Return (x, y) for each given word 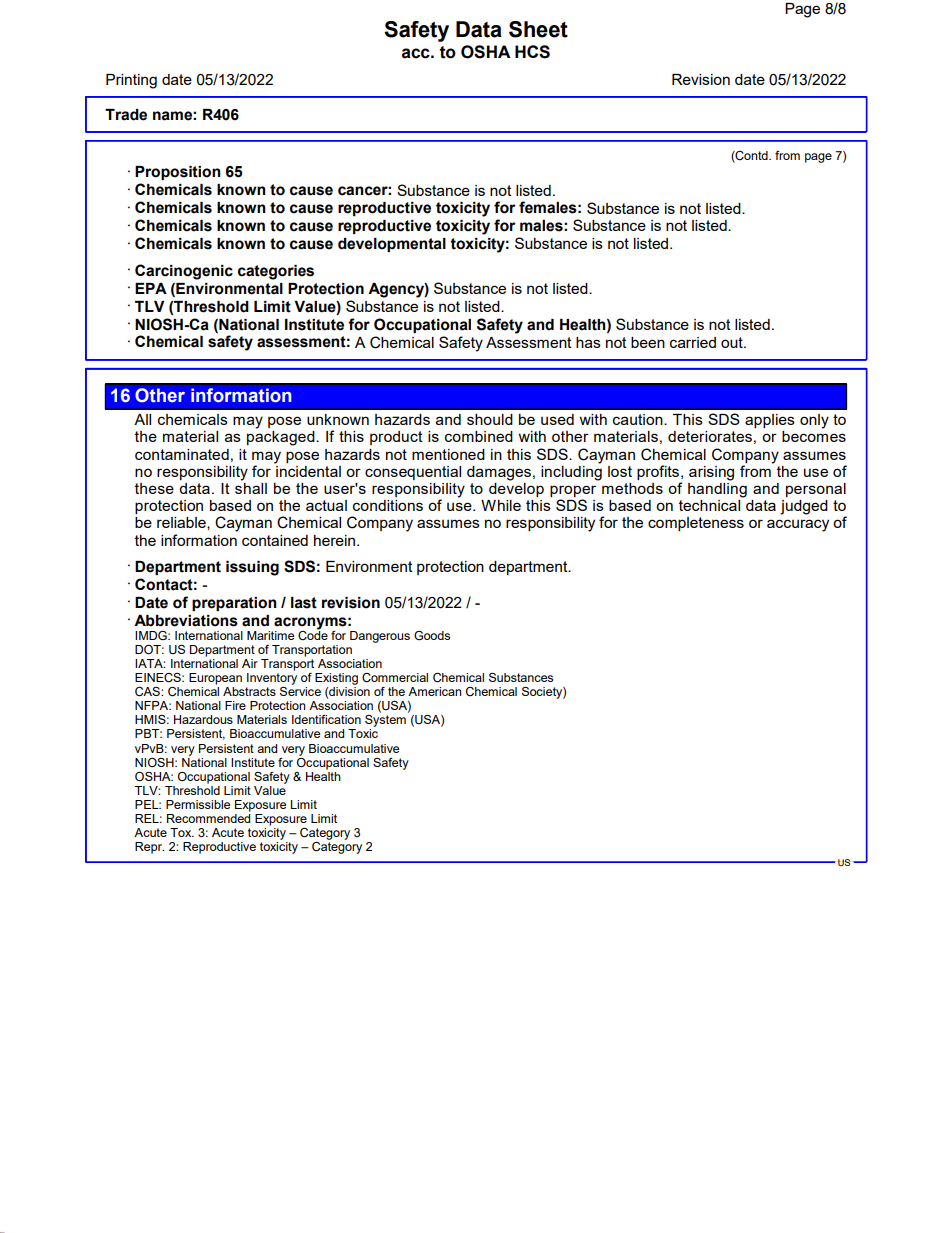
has (588, 342)
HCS (532, 52)
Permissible (198, 804)
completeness (696, 524)
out (733, 342)
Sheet (538, 29)
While (501, 505)
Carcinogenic (184, 272)
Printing (131, 81)
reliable (182, 523)
